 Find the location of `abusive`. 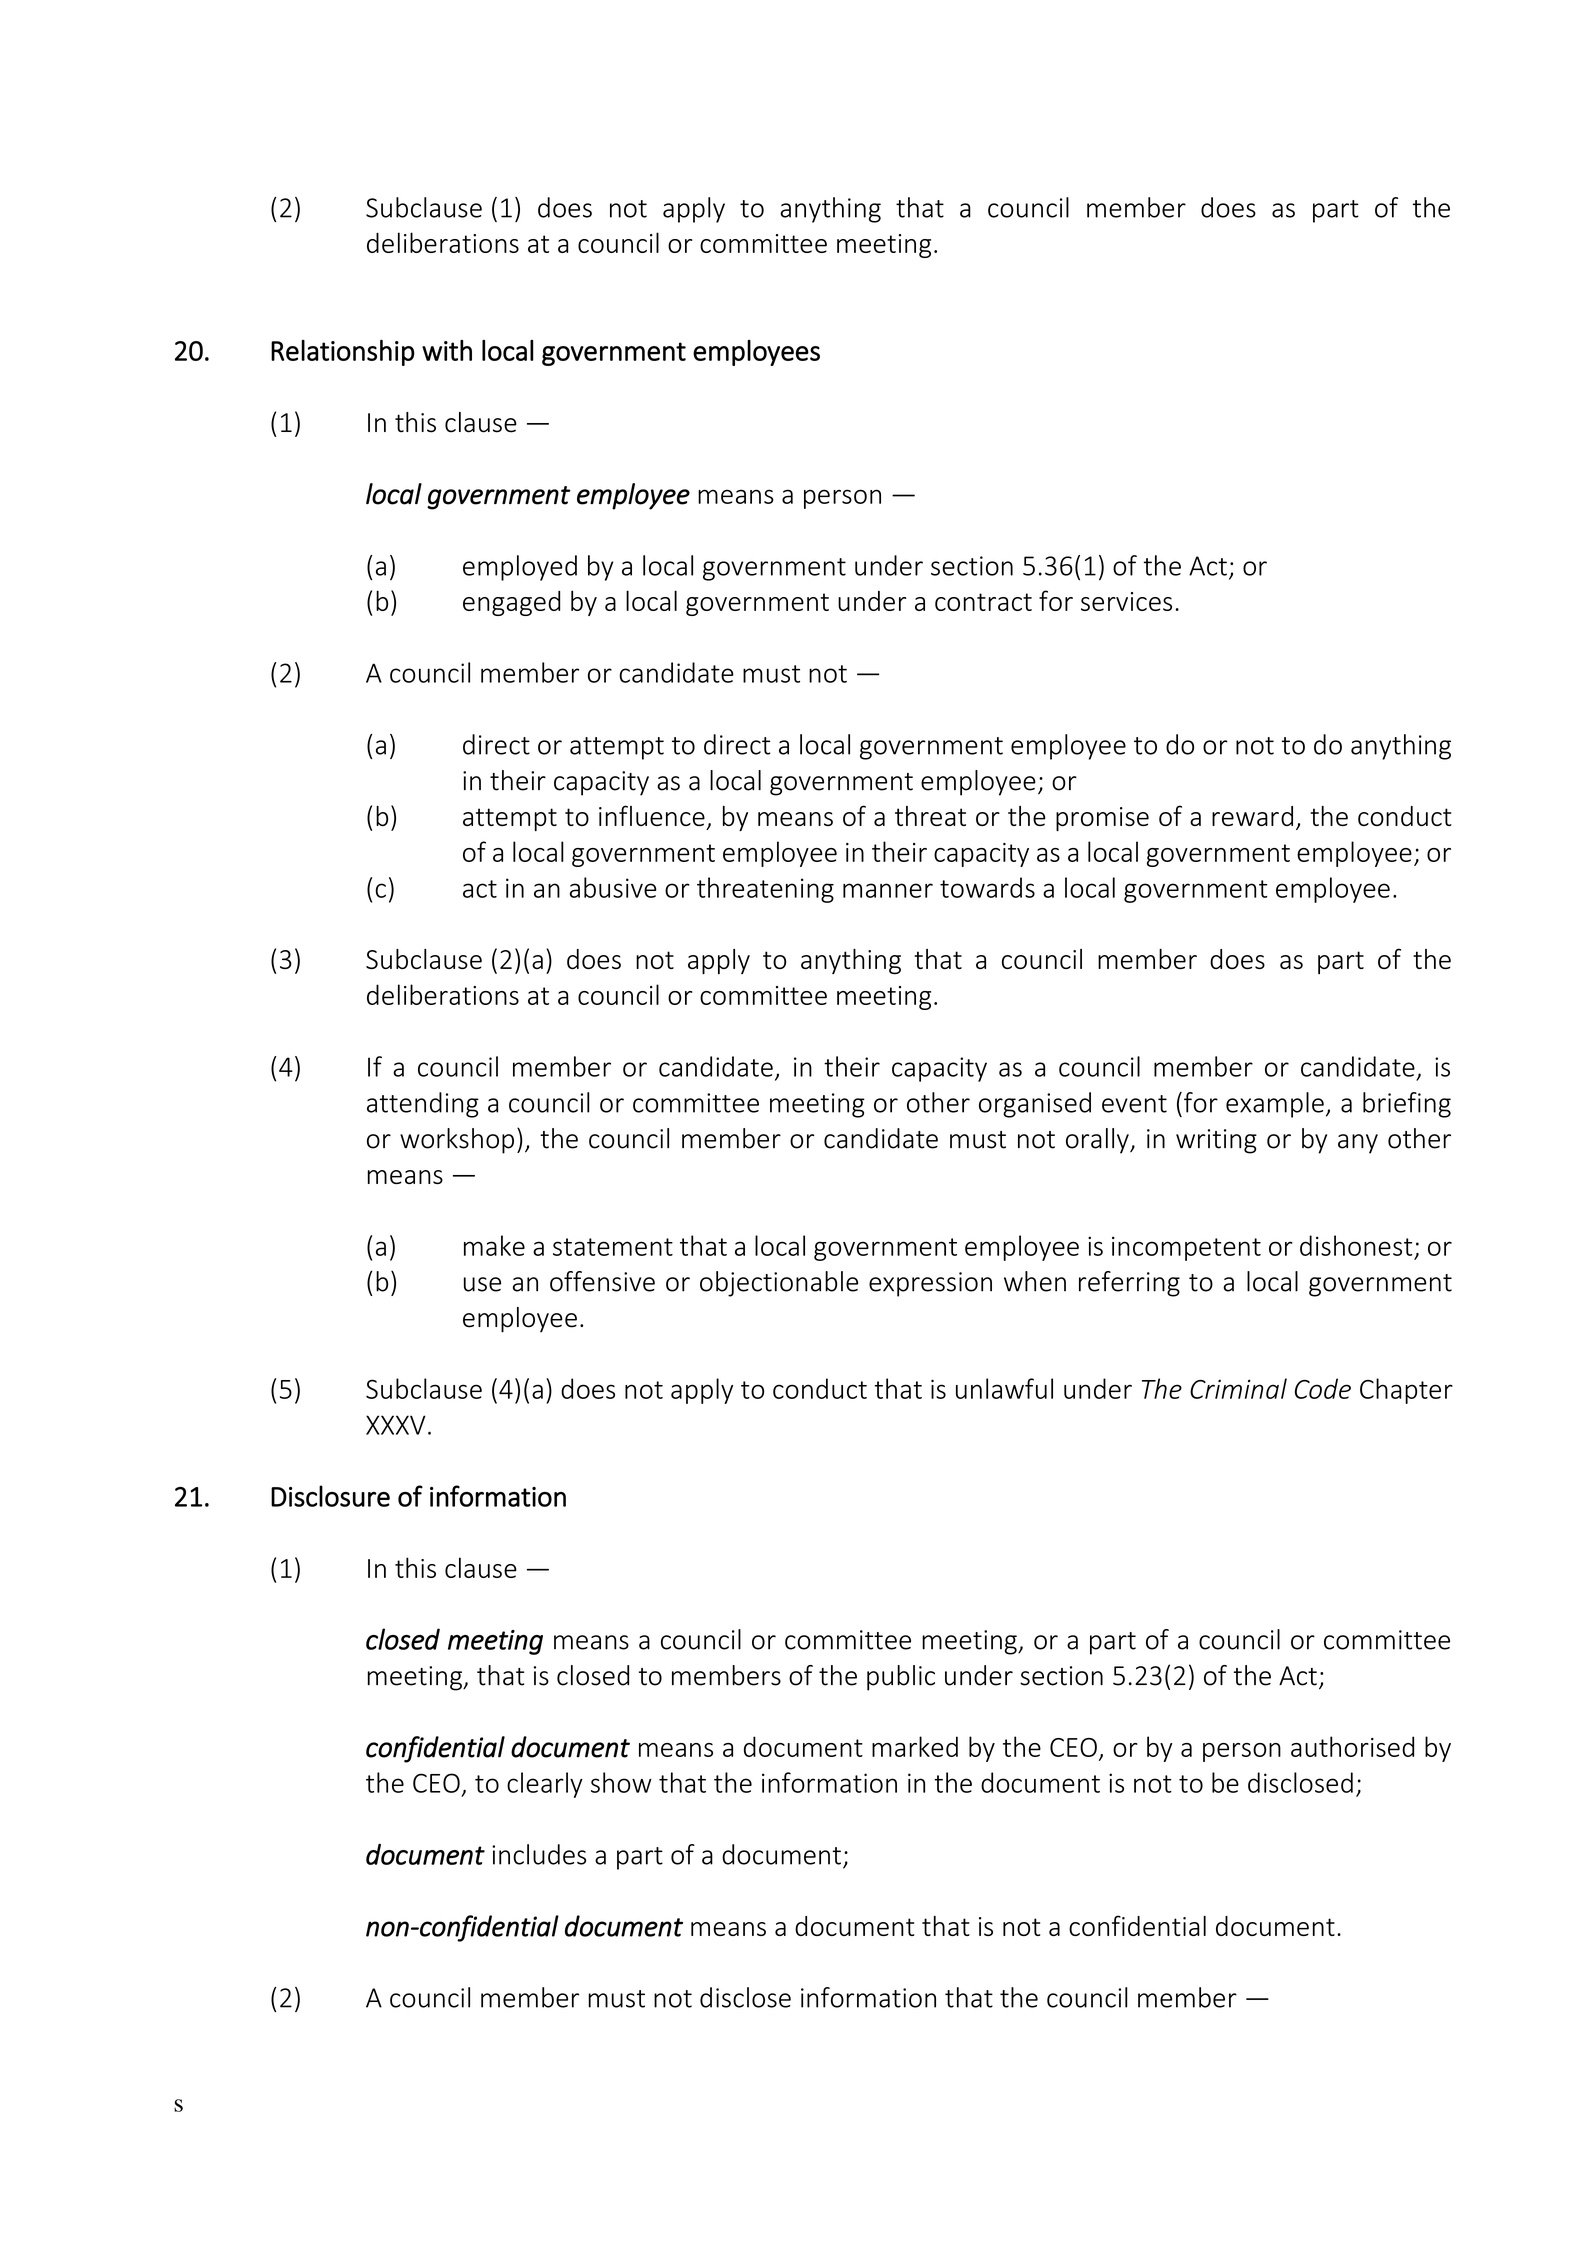

abusive is located at coordinates (613, 887).
